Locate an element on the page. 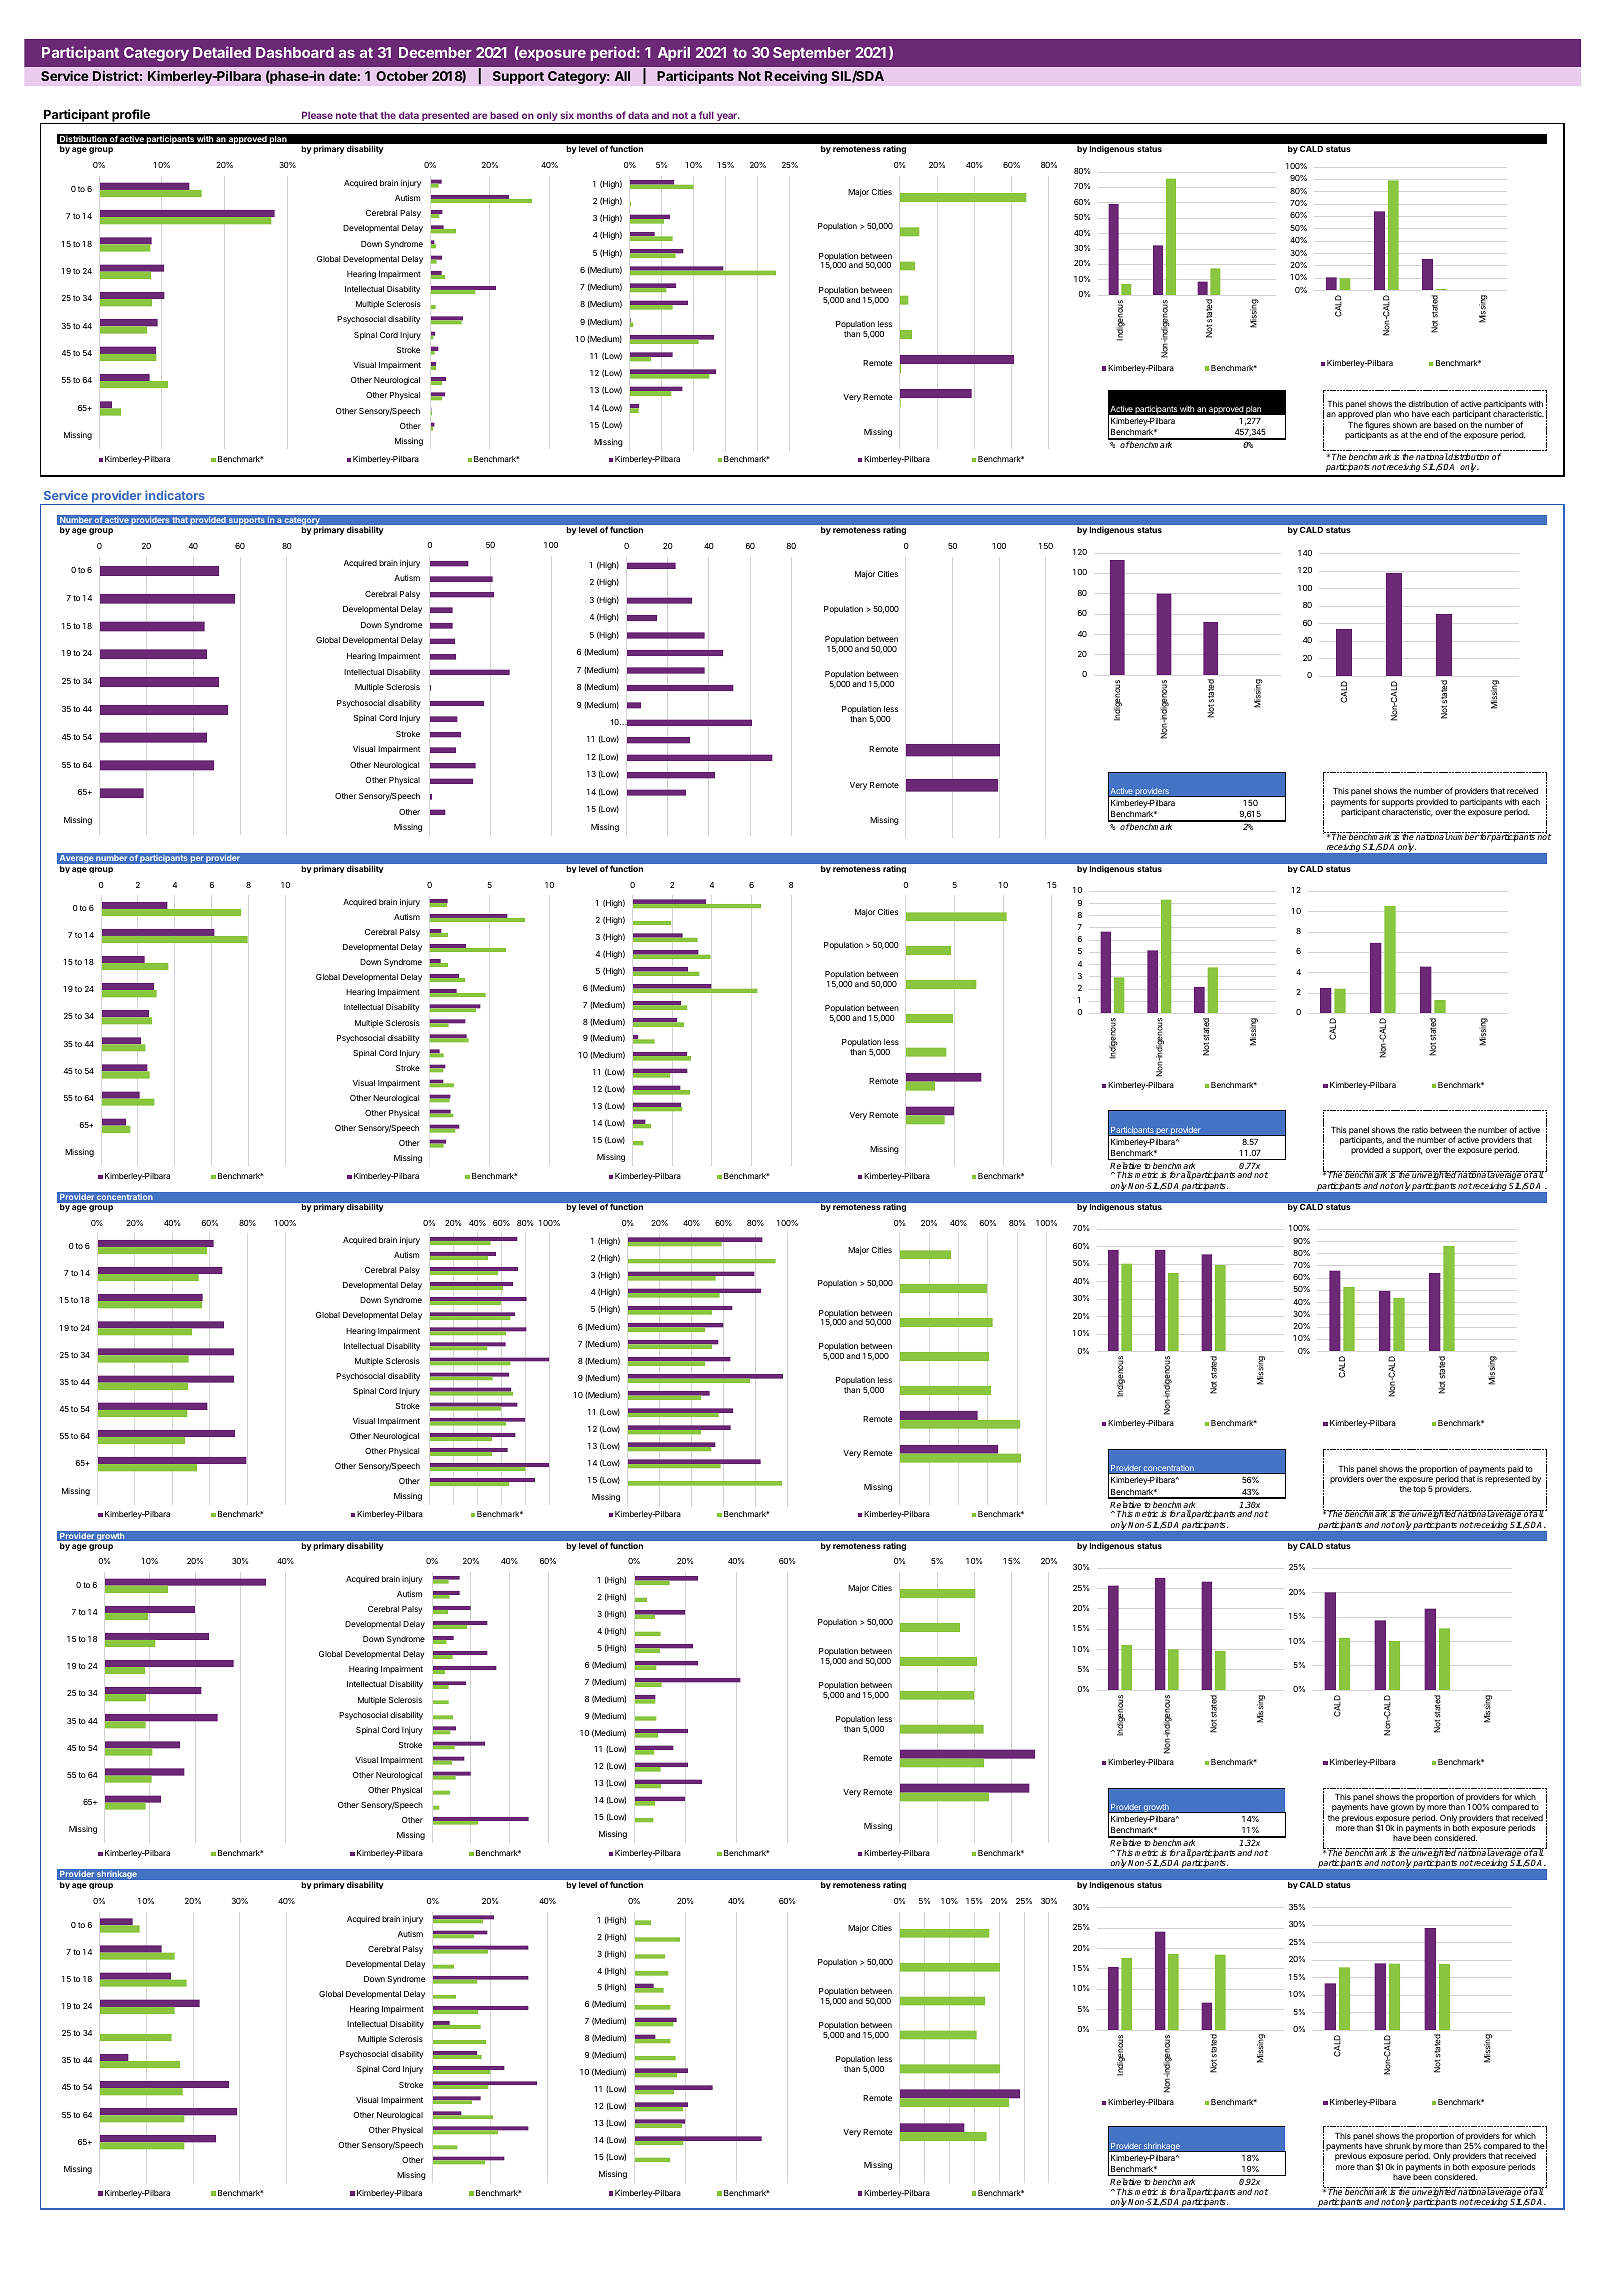  full is located at coordinates (706, 115).
